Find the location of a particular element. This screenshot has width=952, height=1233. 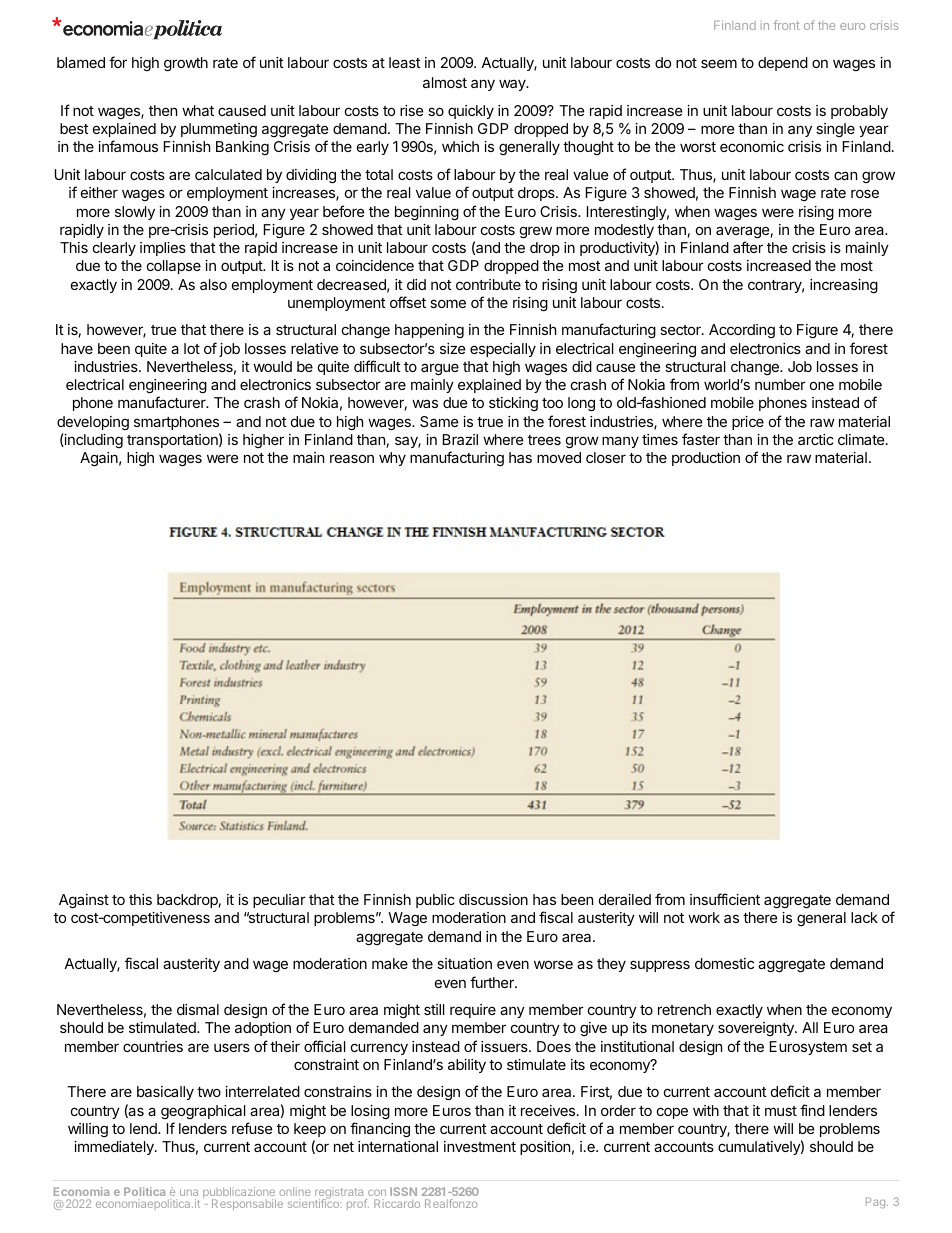

una is located at coordinates (189, 1194).
